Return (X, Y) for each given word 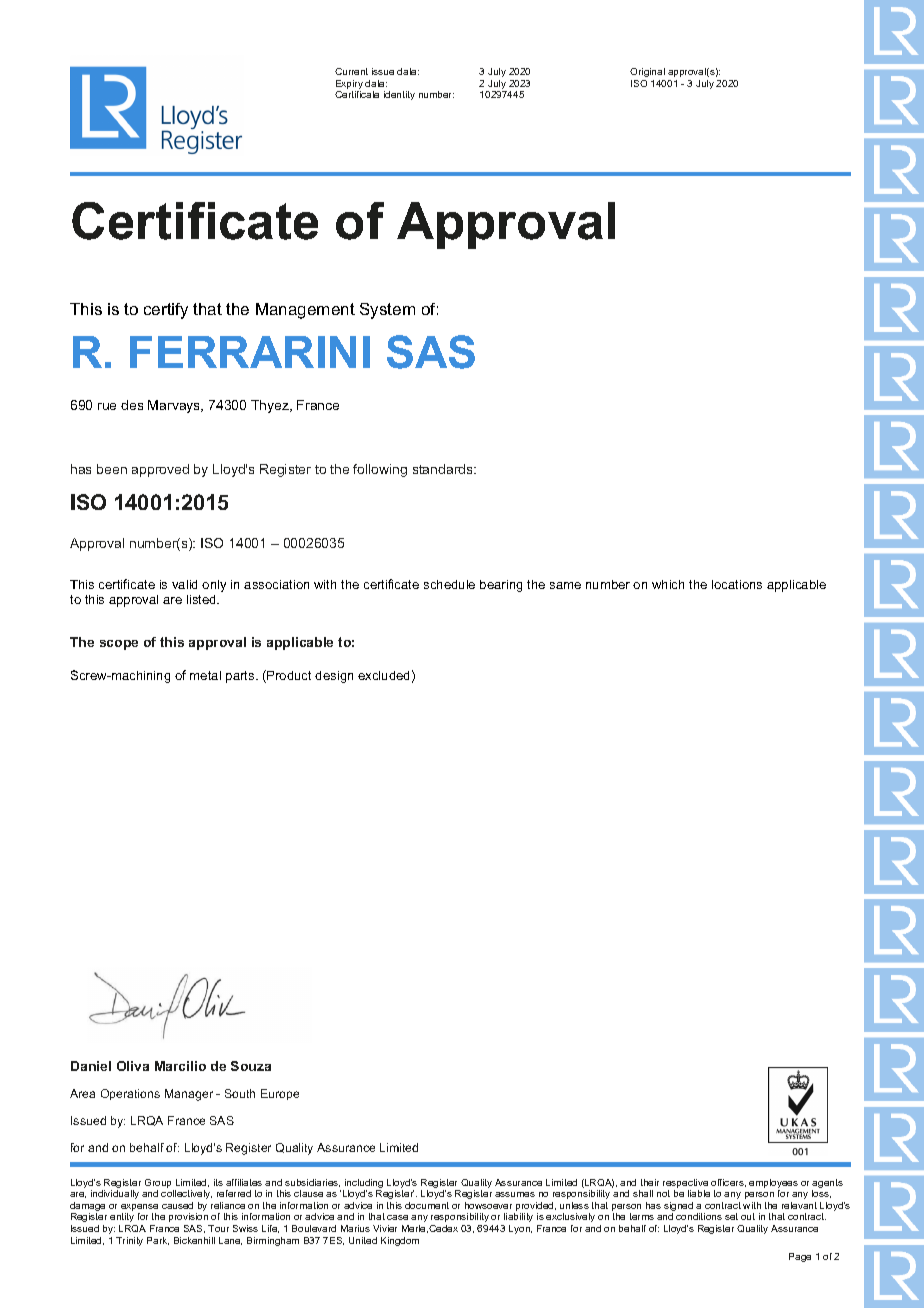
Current (351, 71)
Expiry (349, 86)
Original (647, 72)
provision (188, 1217)
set (731, 1216)
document (427, 1205)
